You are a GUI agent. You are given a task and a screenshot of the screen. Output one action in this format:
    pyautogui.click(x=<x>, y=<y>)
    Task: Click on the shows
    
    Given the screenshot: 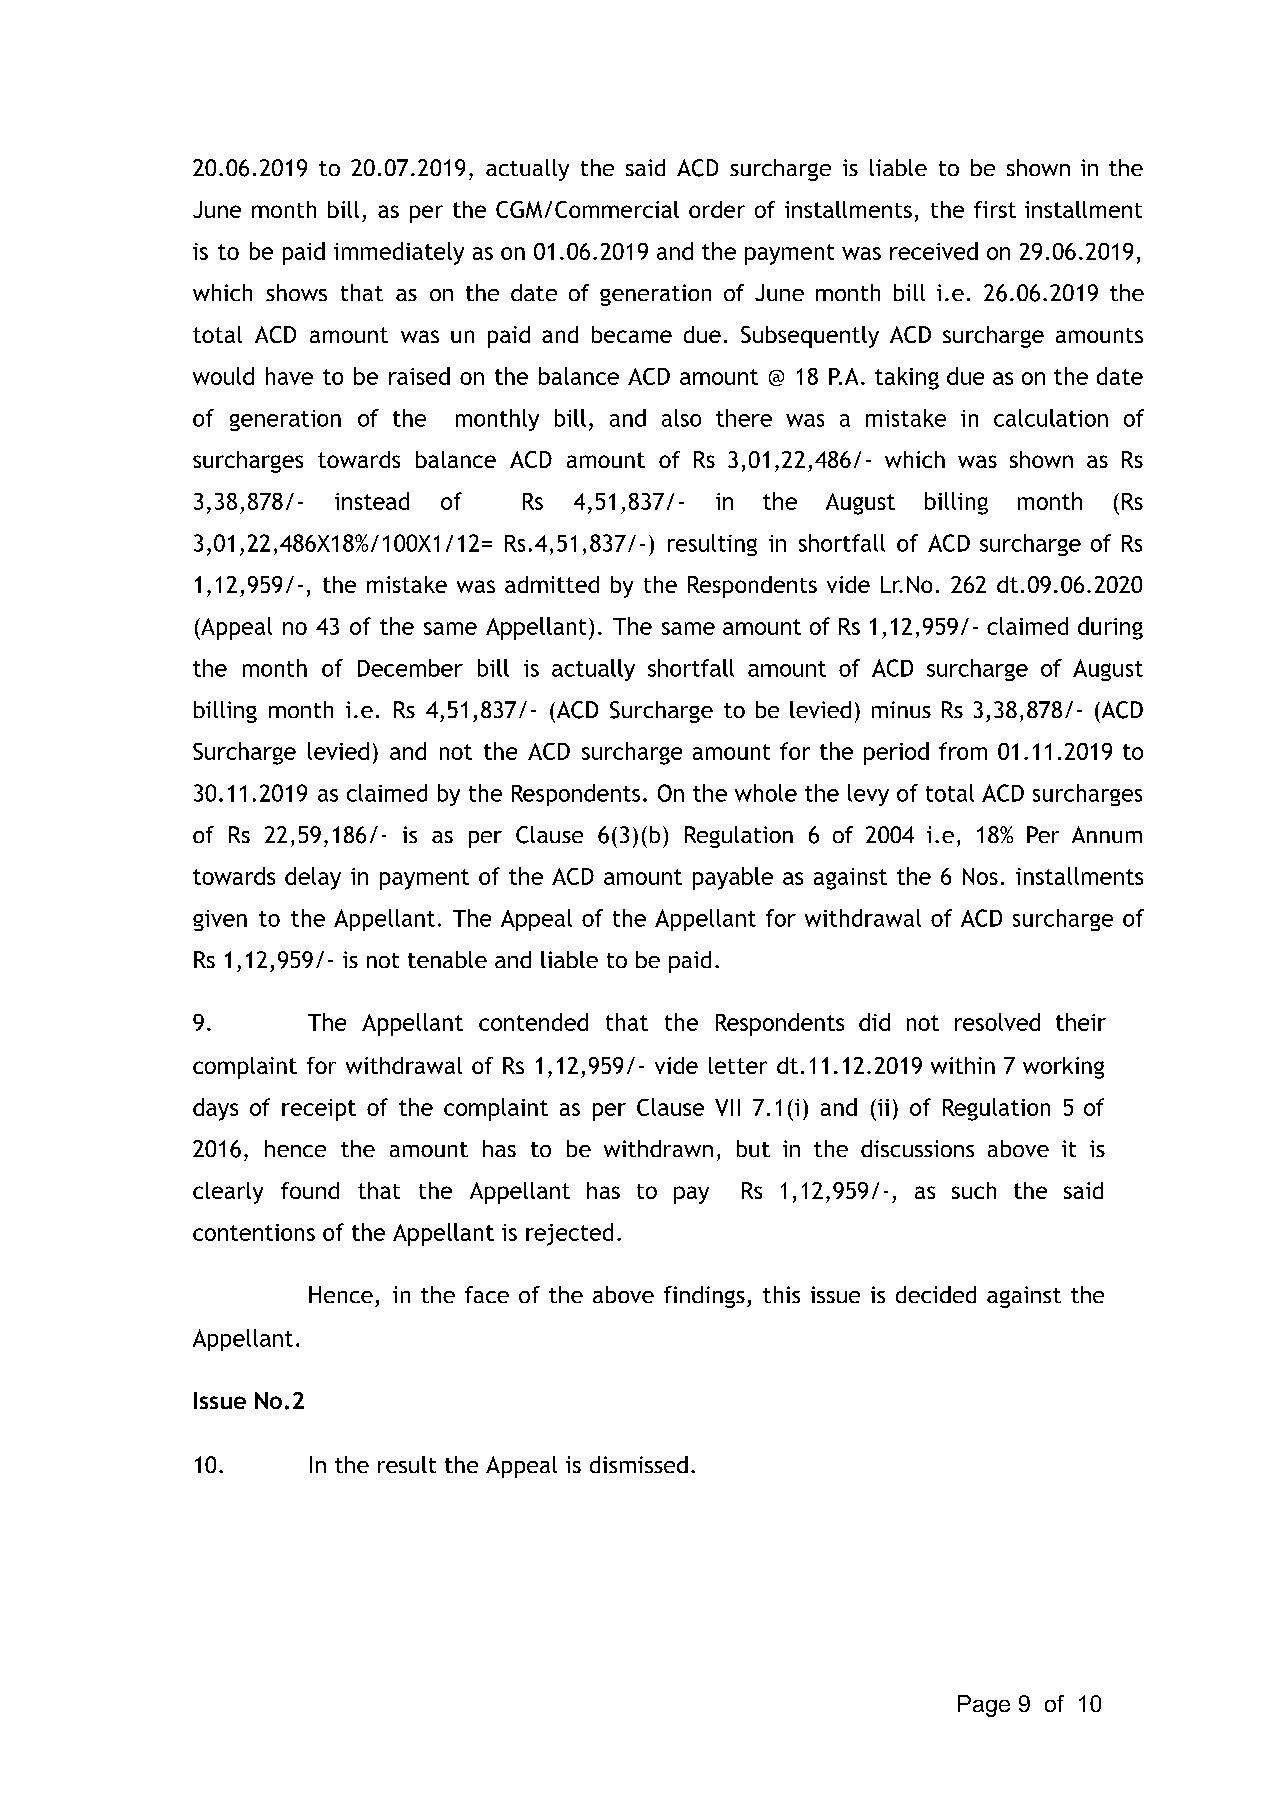 What is the action you would take?
    pyautogui.click(x=296, y=292)
